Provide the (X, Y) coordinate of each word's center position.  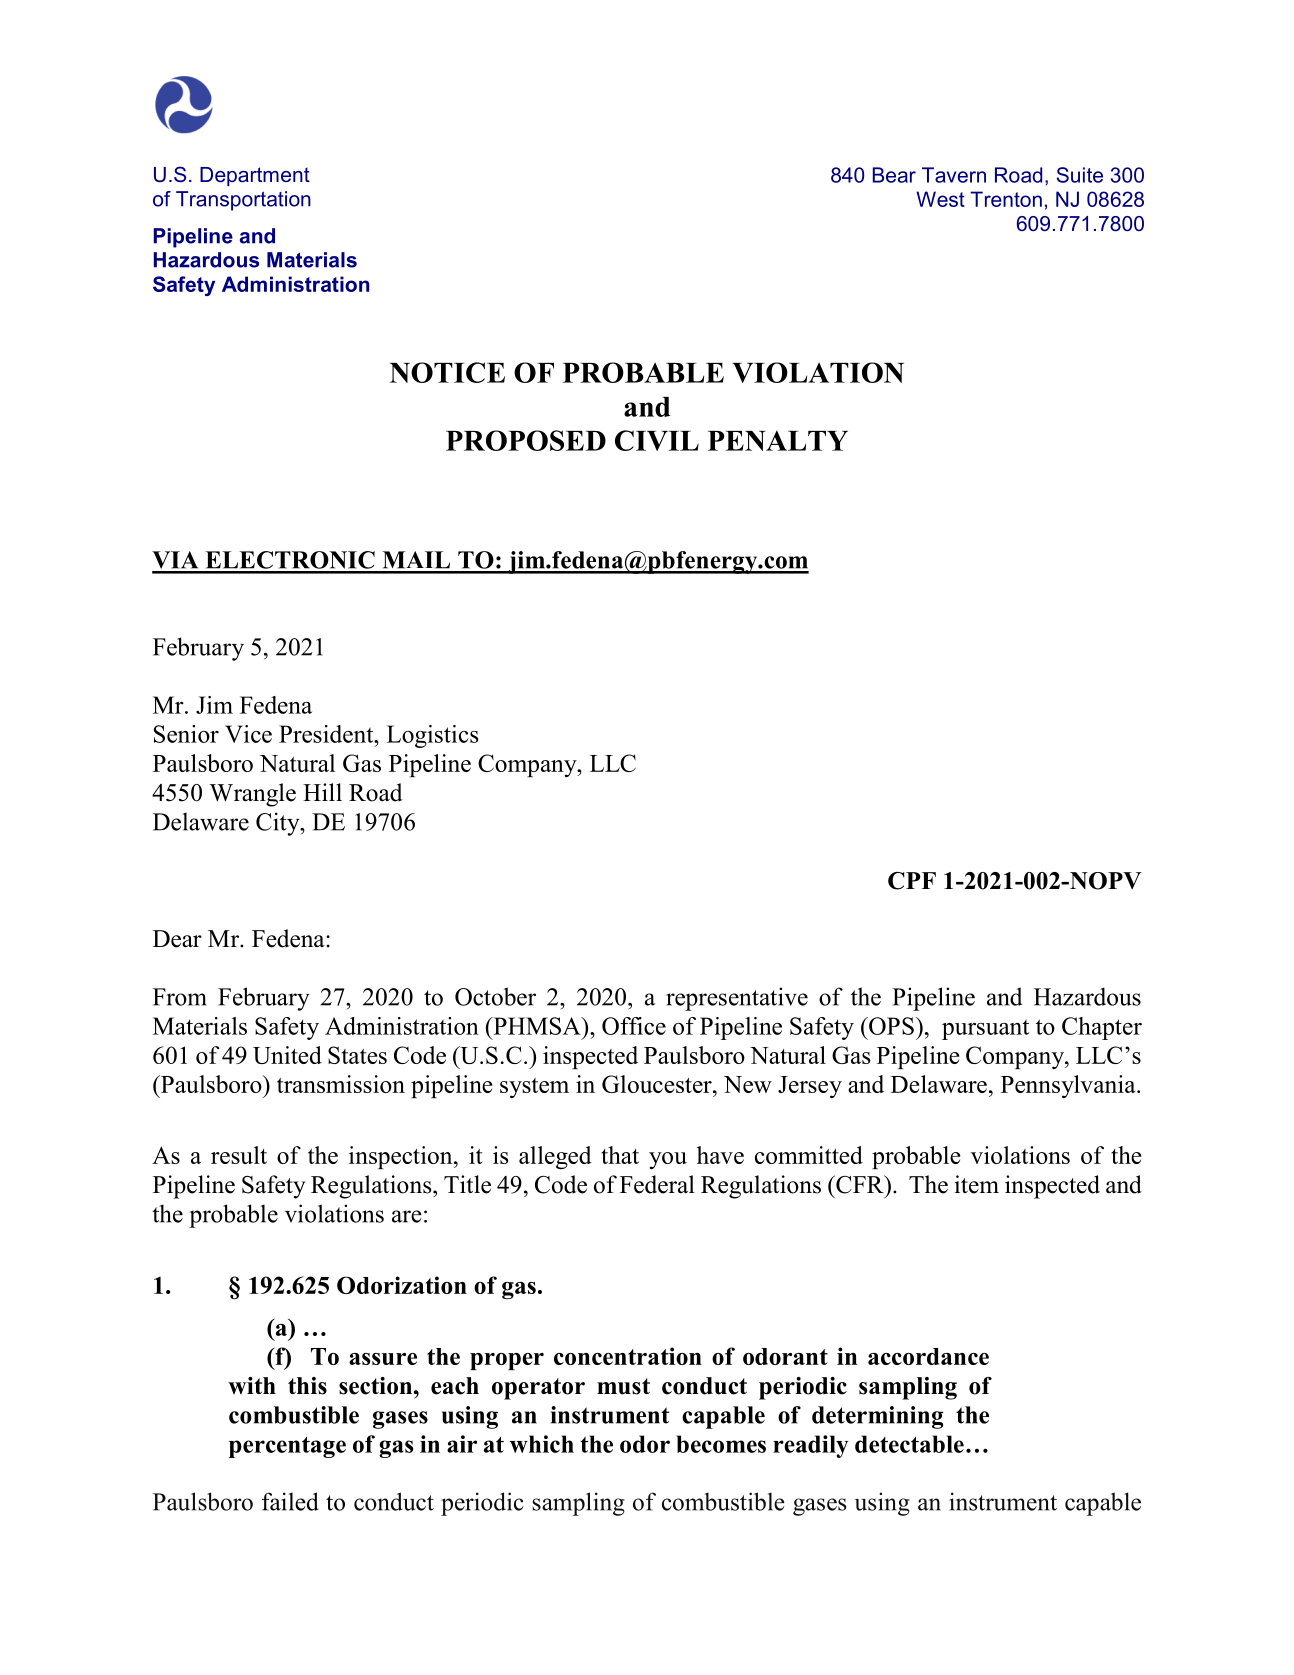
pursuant (985, 1029)
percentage (287, 1447)
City (279, 824)
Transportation (243, 201)
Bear (894, 175)
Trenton (1006, 199)
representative (737, 999)
